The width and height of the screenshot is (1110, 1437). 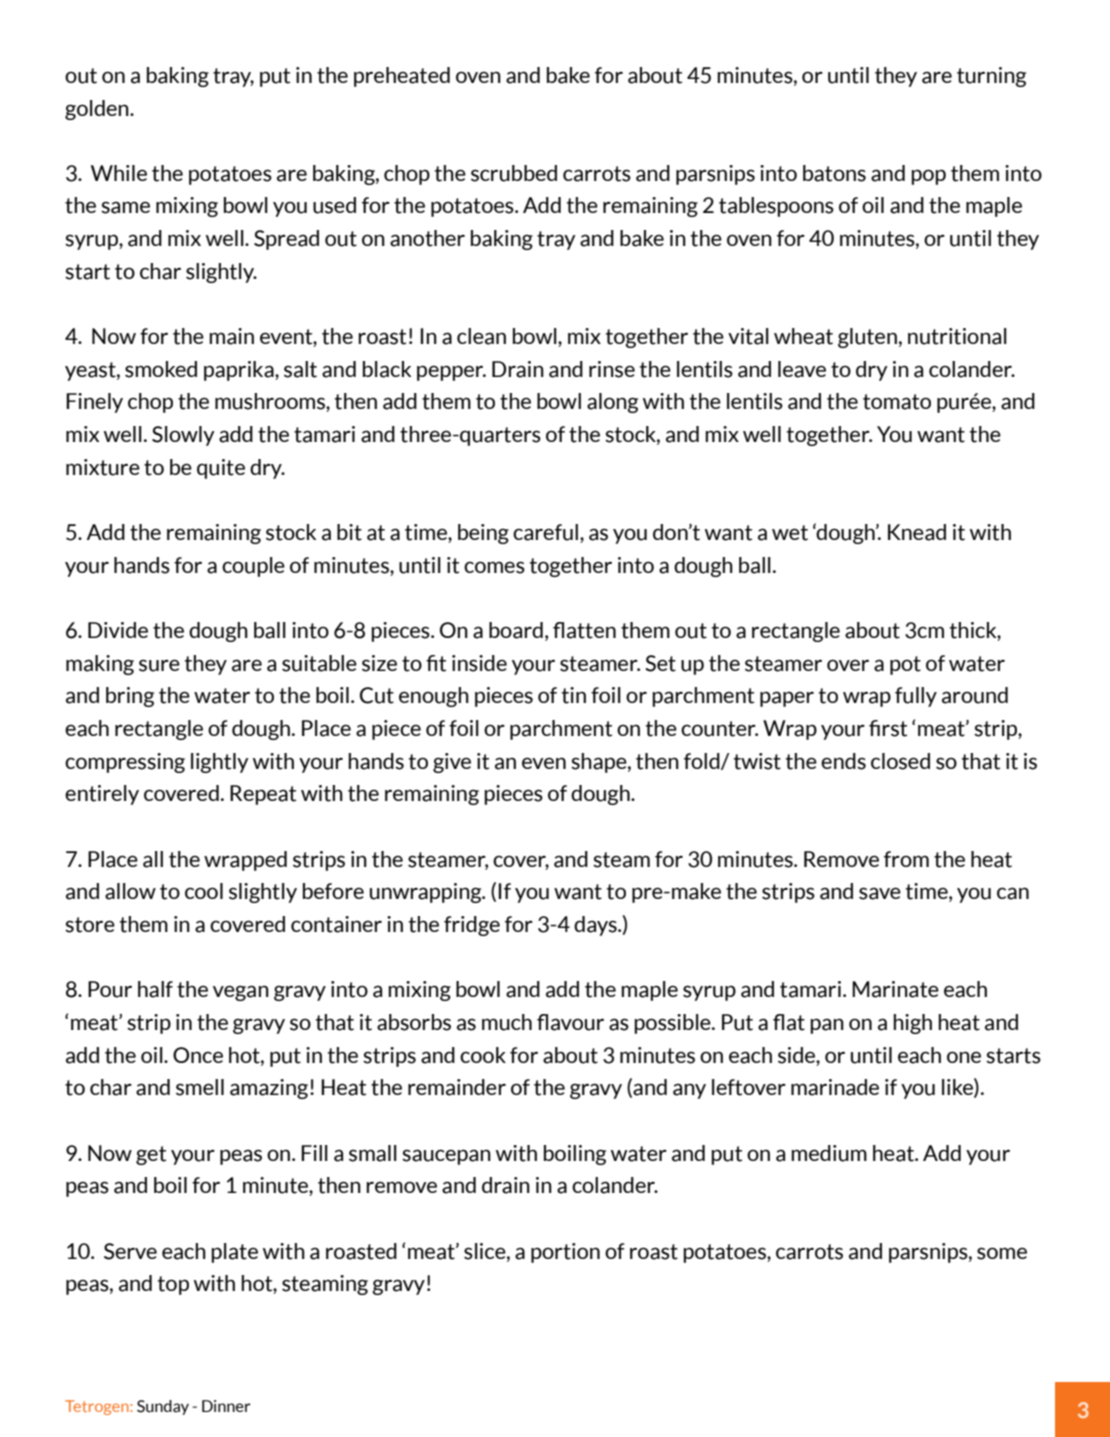 I want to click on golden, so click(x=98, y=110).
